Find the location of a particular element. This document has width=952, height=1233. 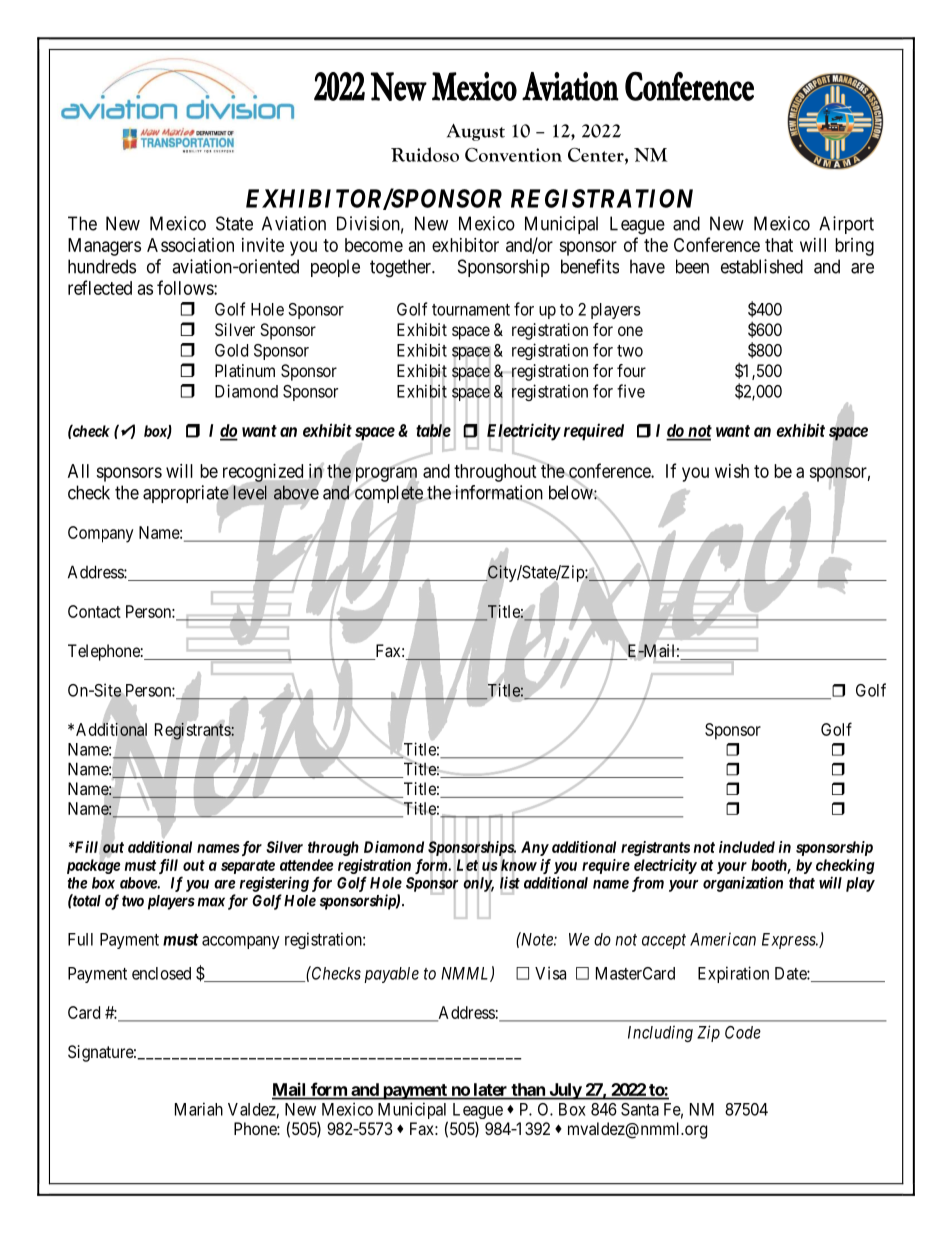

Airport is located at coordinates (846, 225).
